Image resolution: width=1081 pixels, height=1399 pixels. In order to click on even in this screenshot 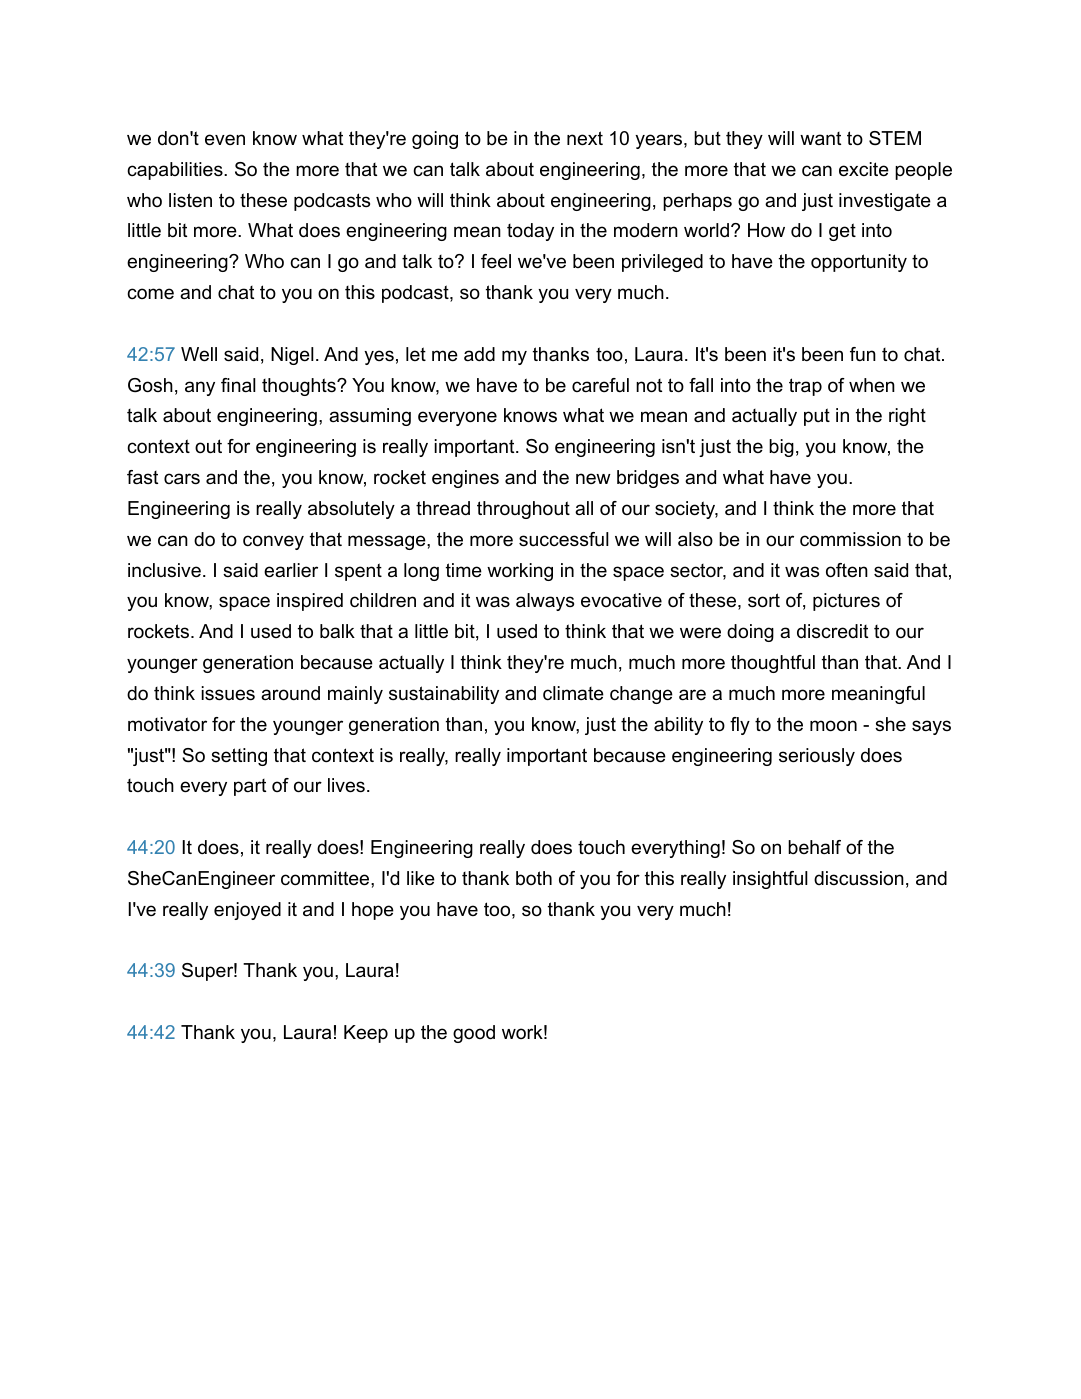, I will do `click(225, 140)`.
